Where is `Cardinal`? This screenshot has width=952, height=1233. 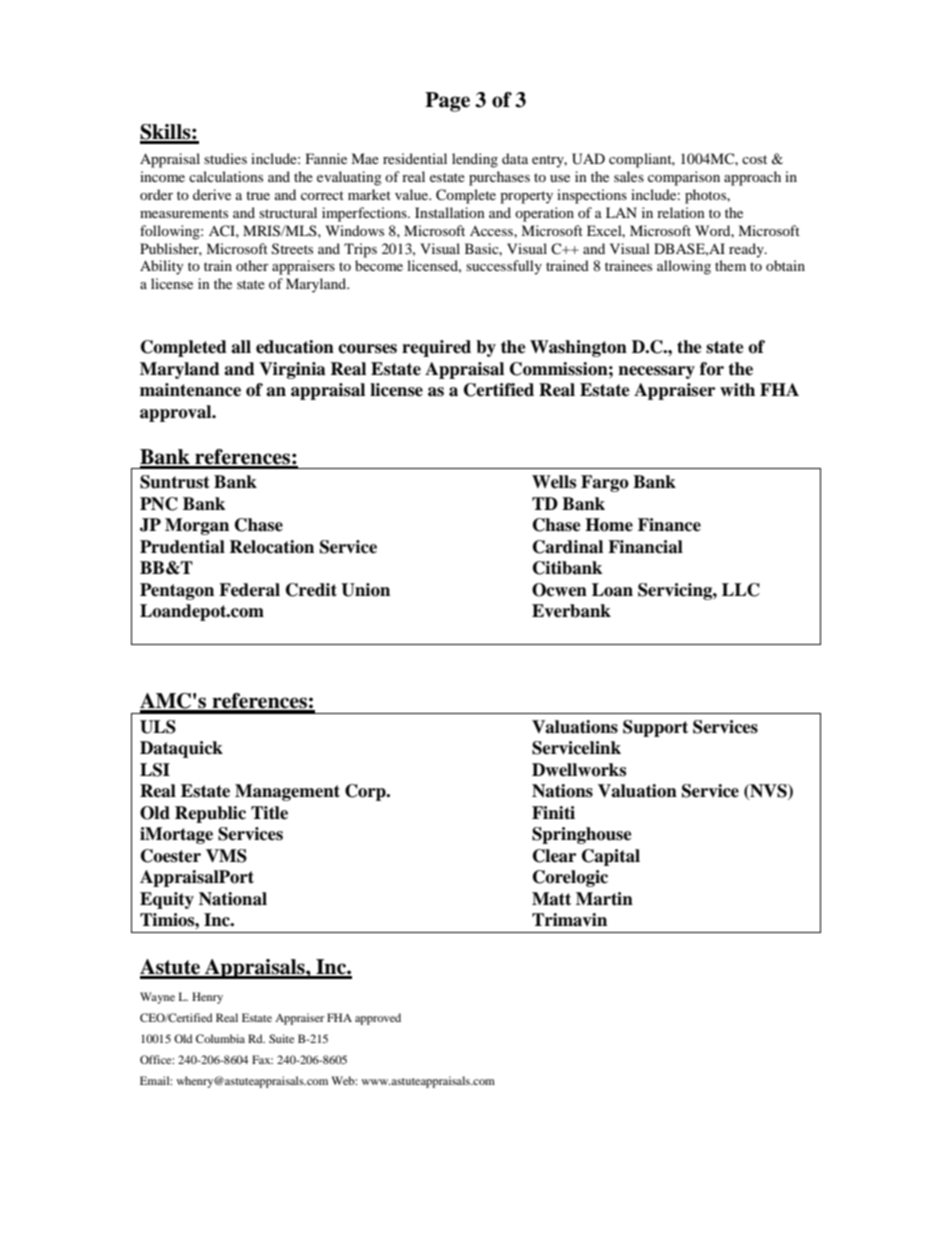
Cardinal is located at coordinates (568, 547).
